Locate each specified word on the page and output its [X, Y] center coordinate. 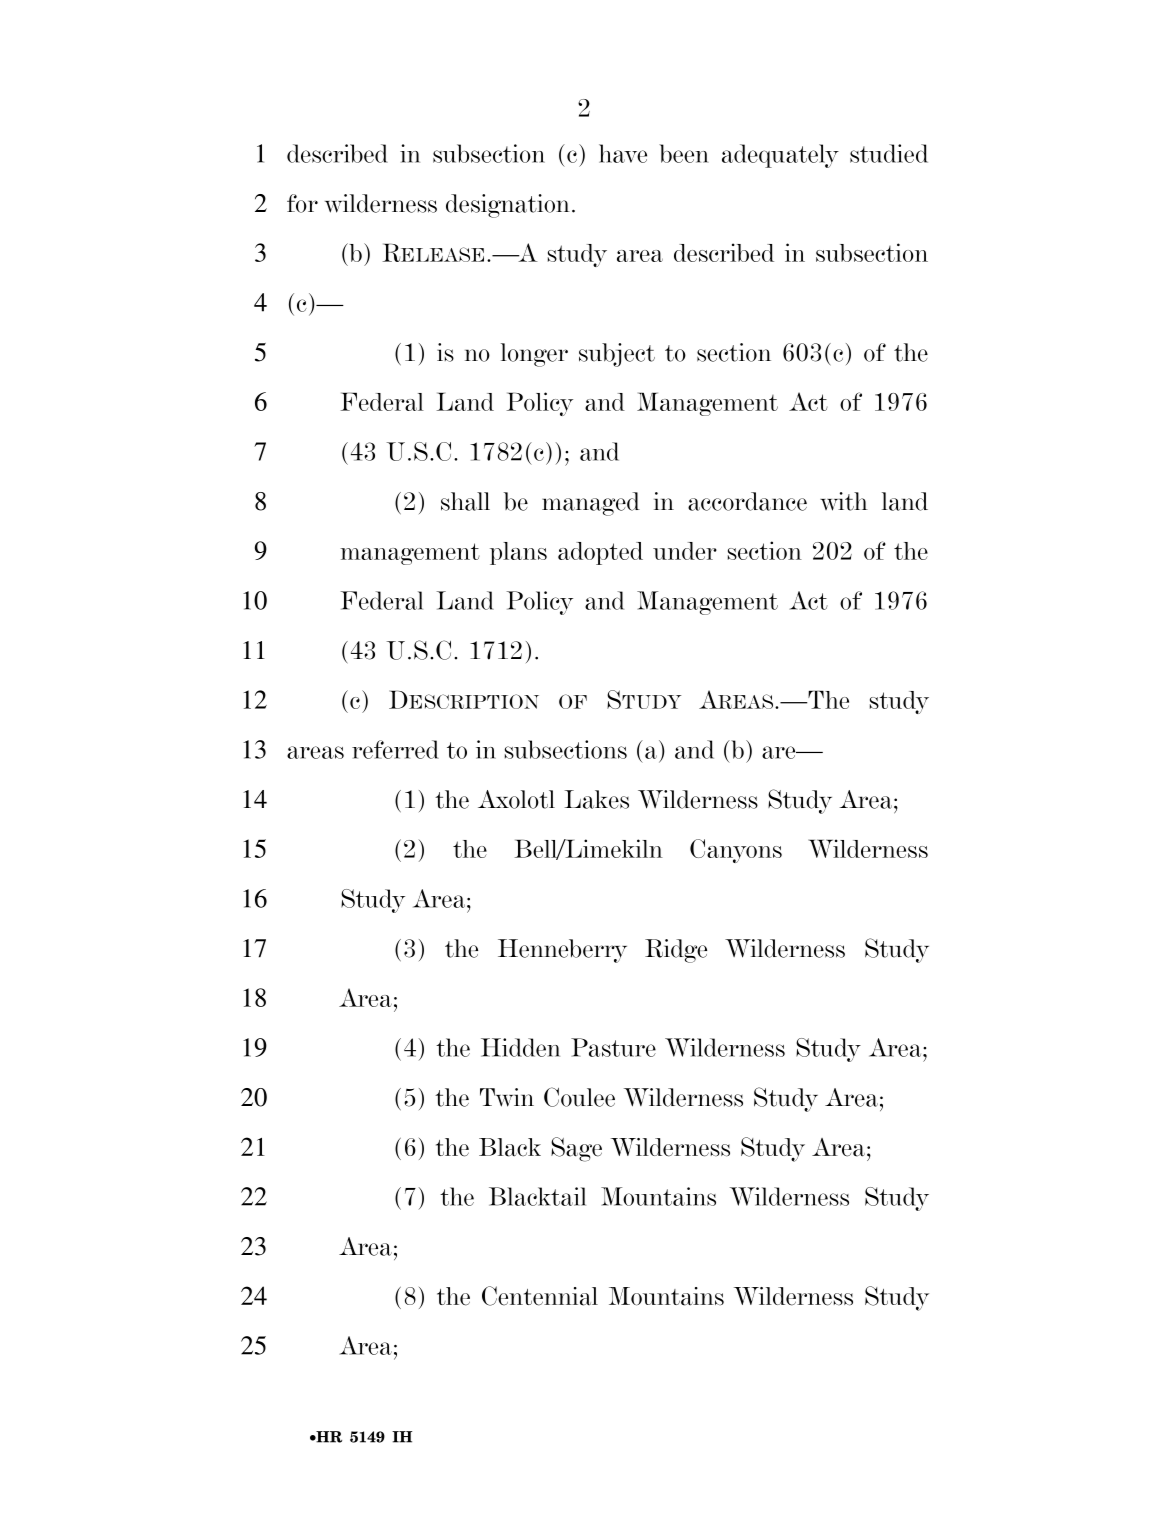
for [302, 203]
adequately [780, 156]
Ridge [676, 951]
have [623, 153]
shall [465, 501]
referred [395, 749]
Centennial [540, 1296]
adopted [600, 553]
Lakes [597, 799]
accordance [747, 501]
